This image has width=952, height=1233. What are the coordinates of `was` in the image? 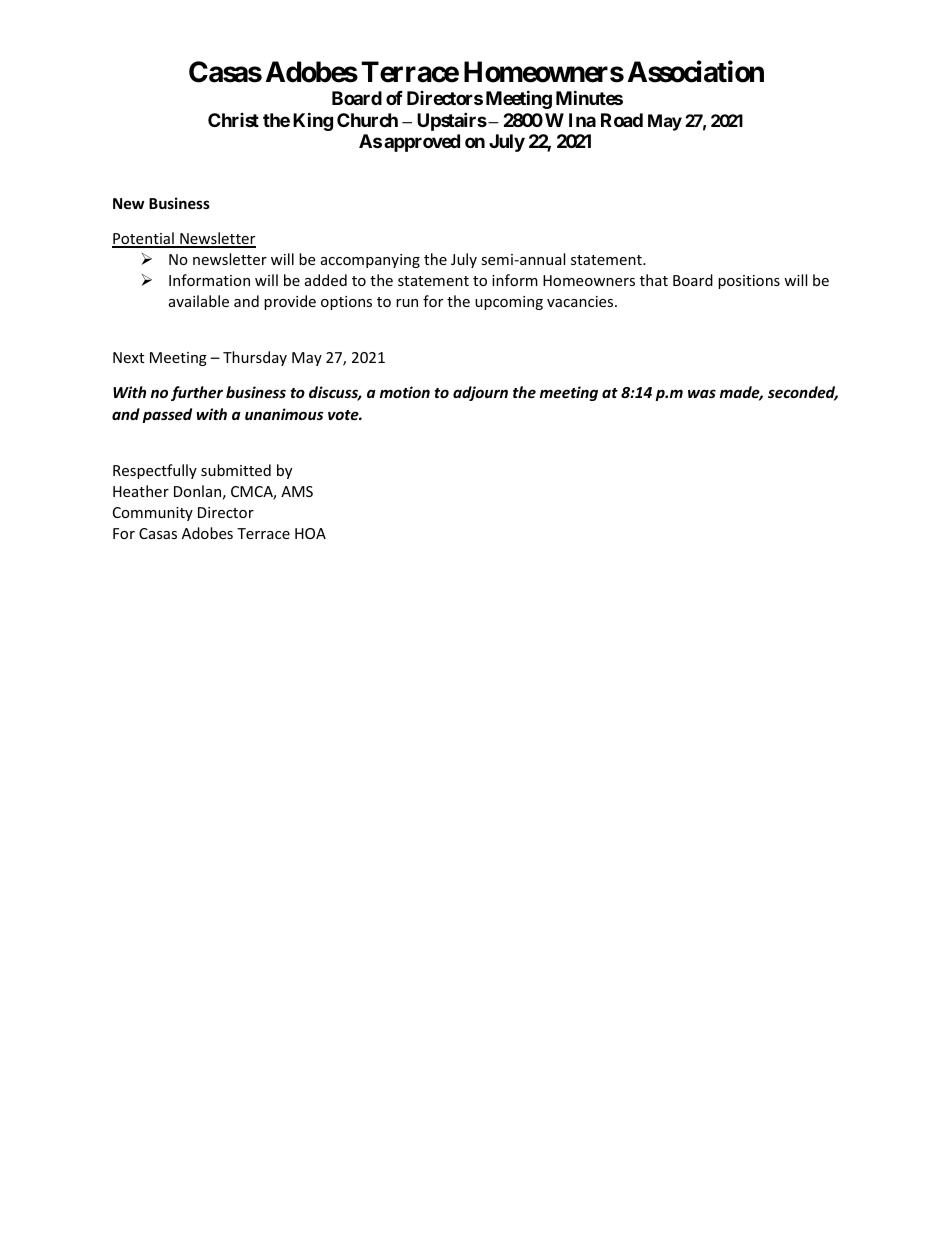 It's located at (702, 393).
